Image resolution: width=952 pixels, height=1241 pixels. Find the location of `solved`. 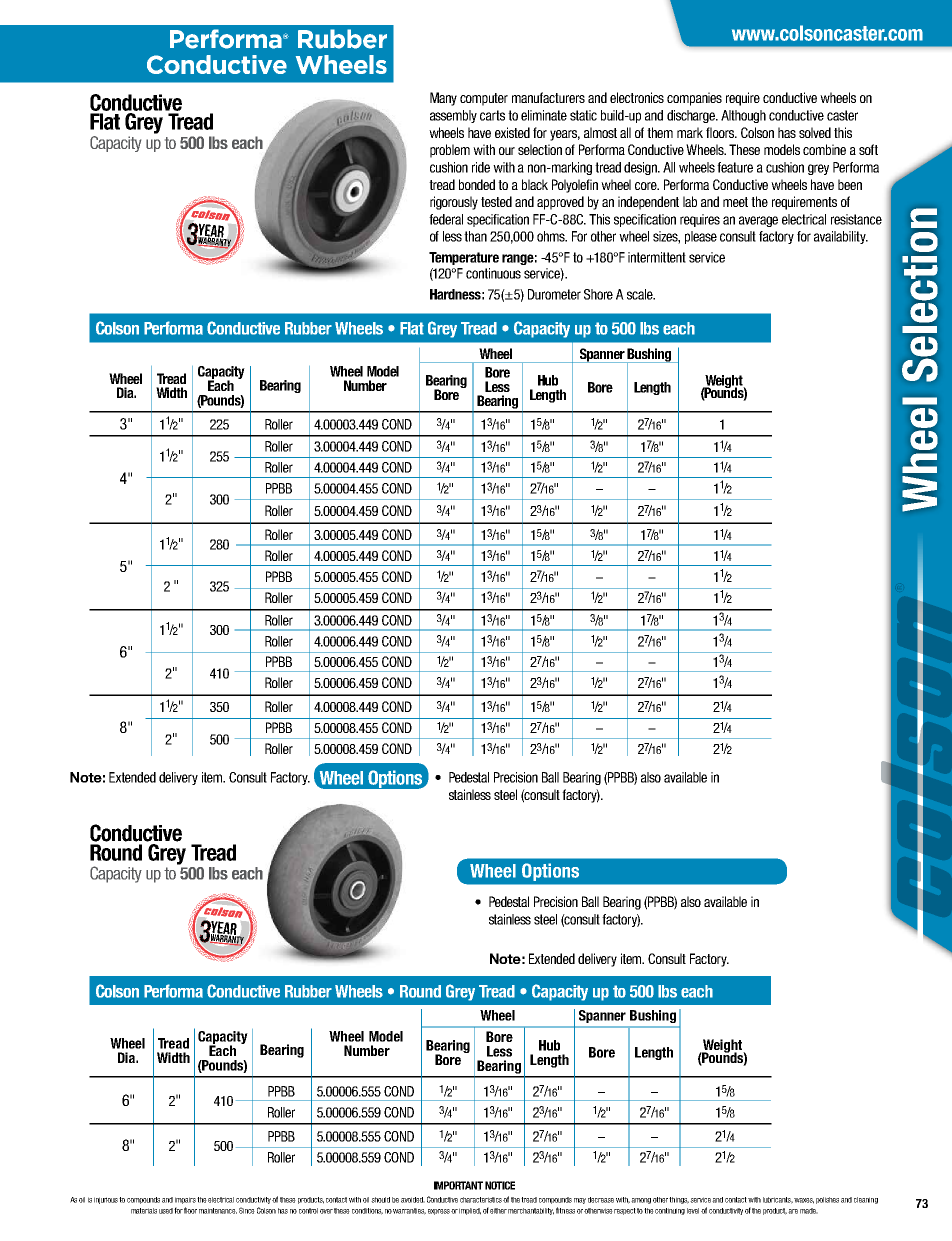

solved is located at coordinates (815, 132).
